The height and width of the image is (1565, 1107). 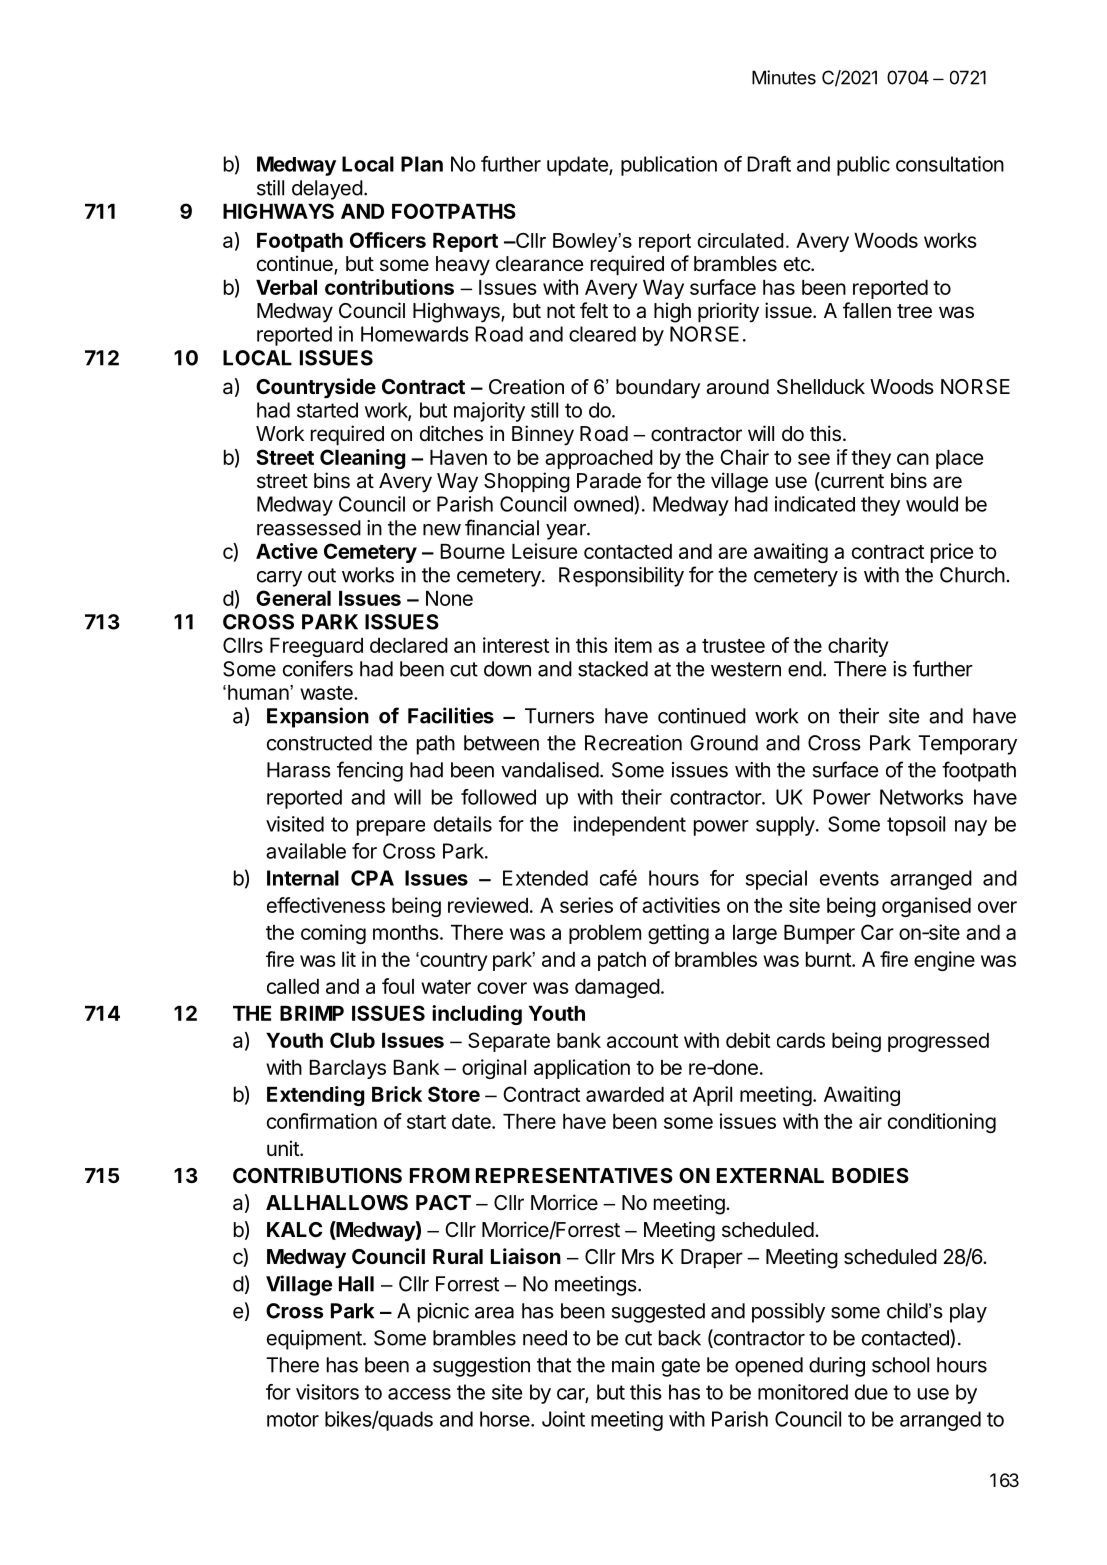 What do you see at coordinates (829, 959) in the image?
I see `burnt` at bounding box center [829, 959].
